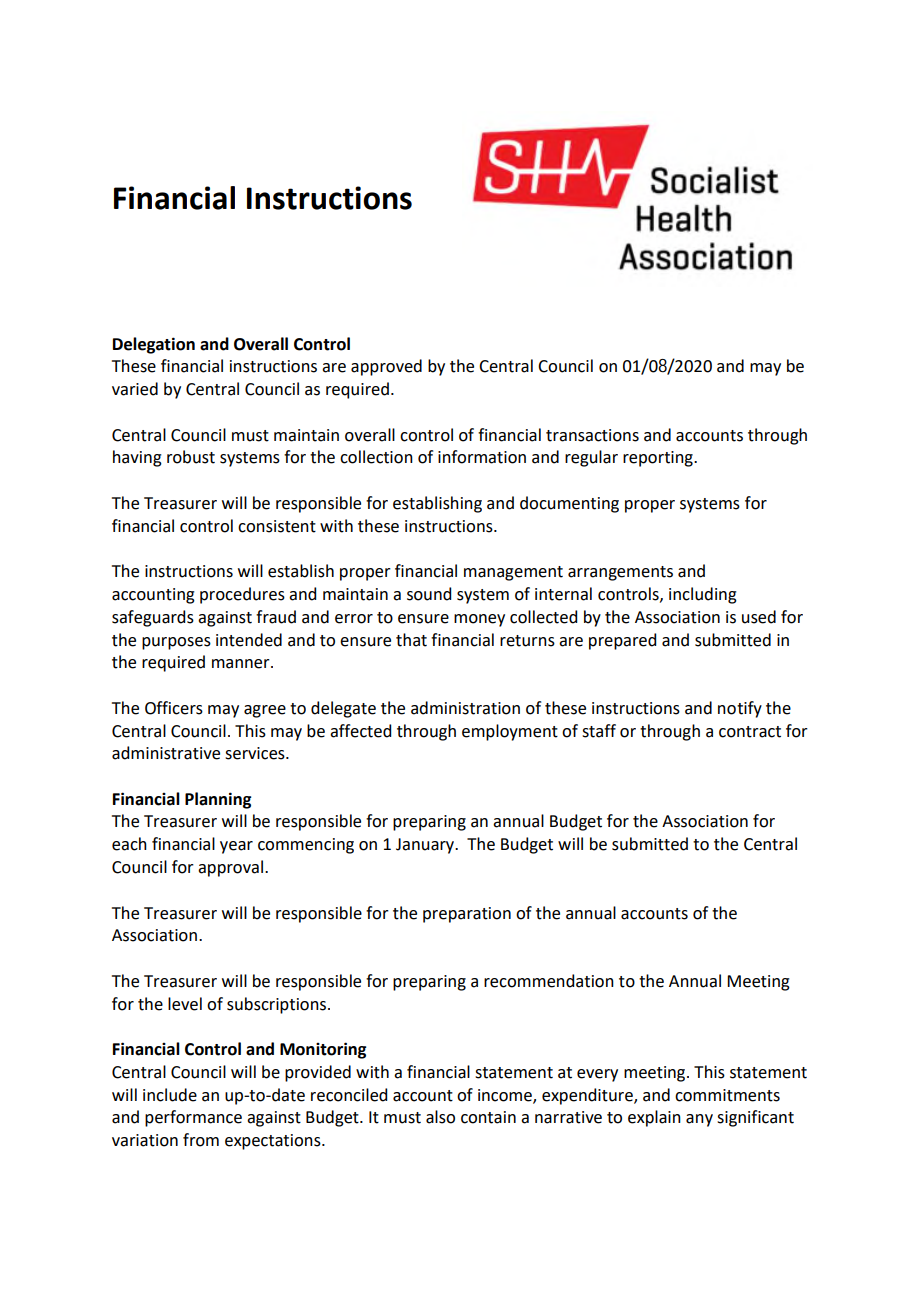 Image resolution: width=924 pixels, height=1308 pixels. What do you see at coordinates (622, 641) in the image?
I see `prepared` at bounding box center [622, 641].
